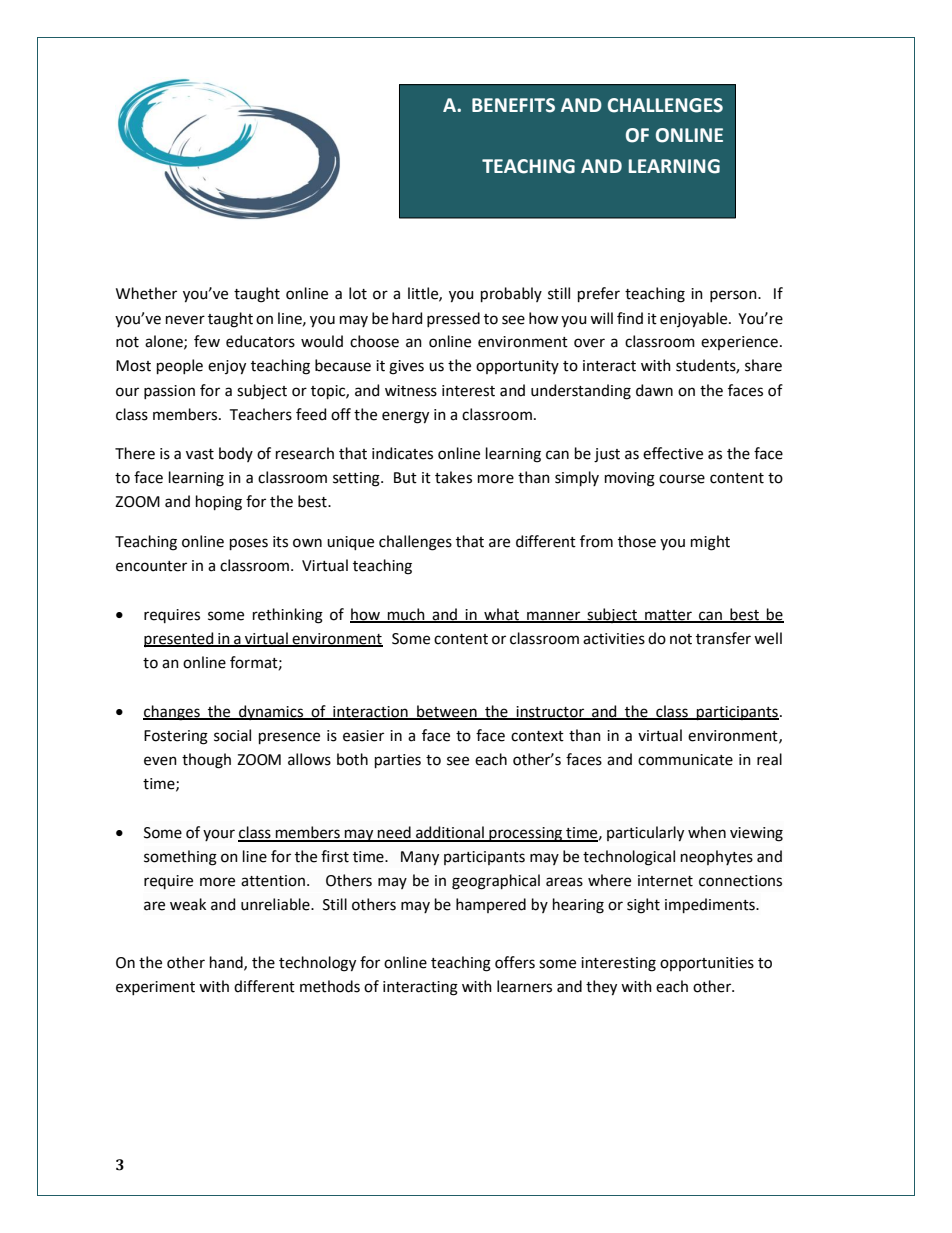 This screenshot has height=1233, width=952. Describe the element at coordinates (146, 293) in the screenshot. I see `Whether` at that location.
